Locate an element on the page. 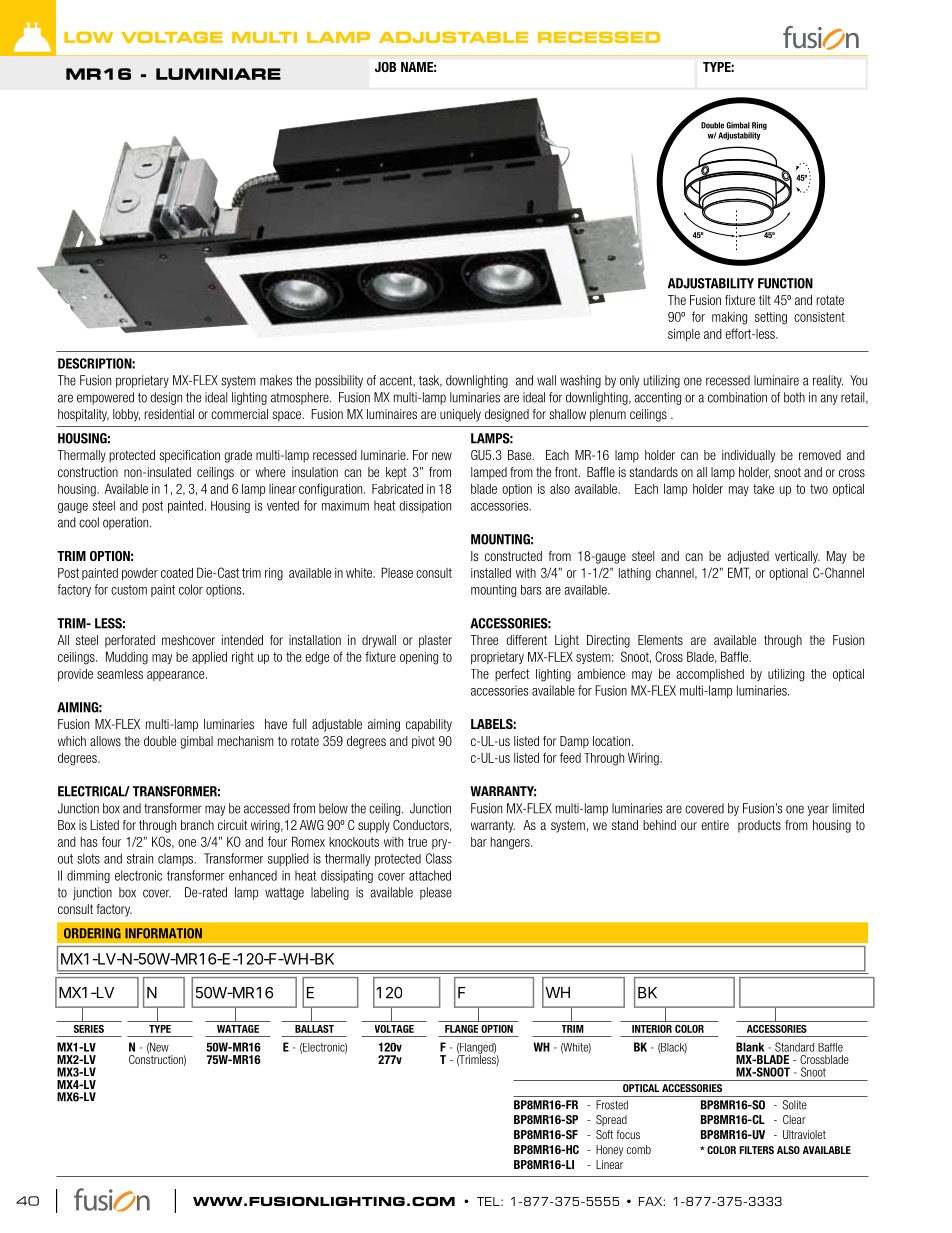 The image size is (952, 1233). Blank is located at coordinates (750, 1047).
